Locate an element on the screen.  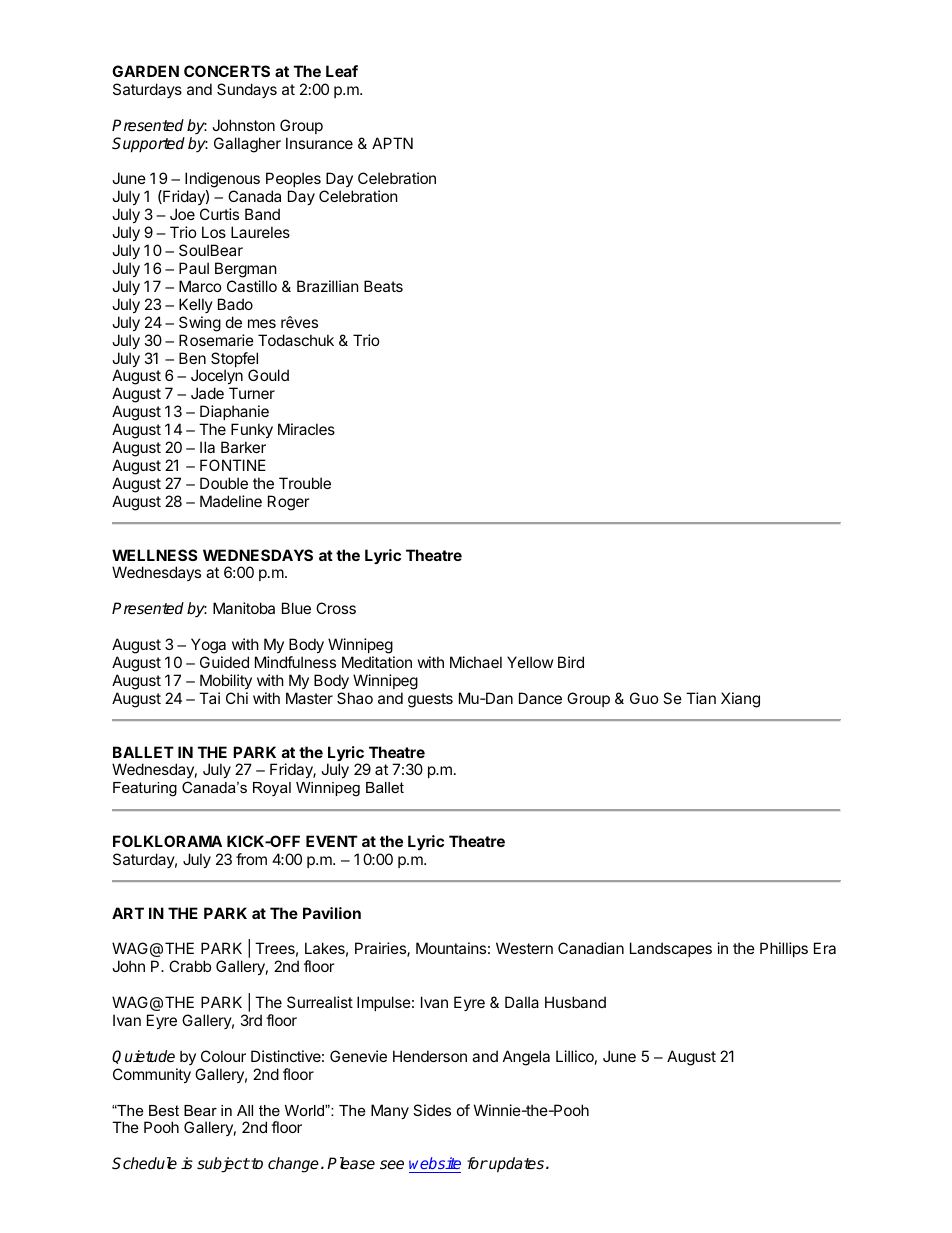
for is located at coordinates (477, 1163).
